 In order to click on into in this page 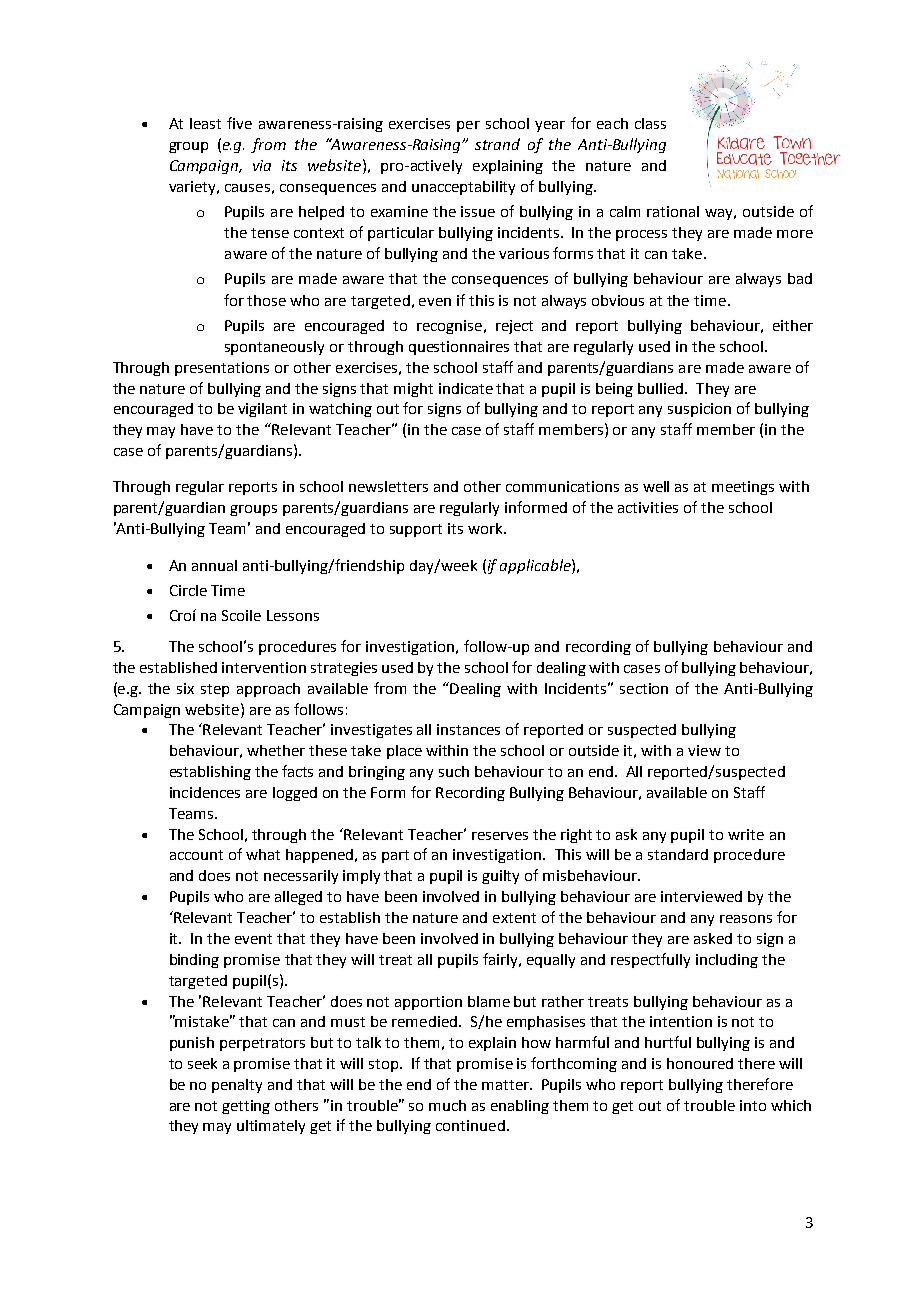, I will do `click(753, 1105)`.
